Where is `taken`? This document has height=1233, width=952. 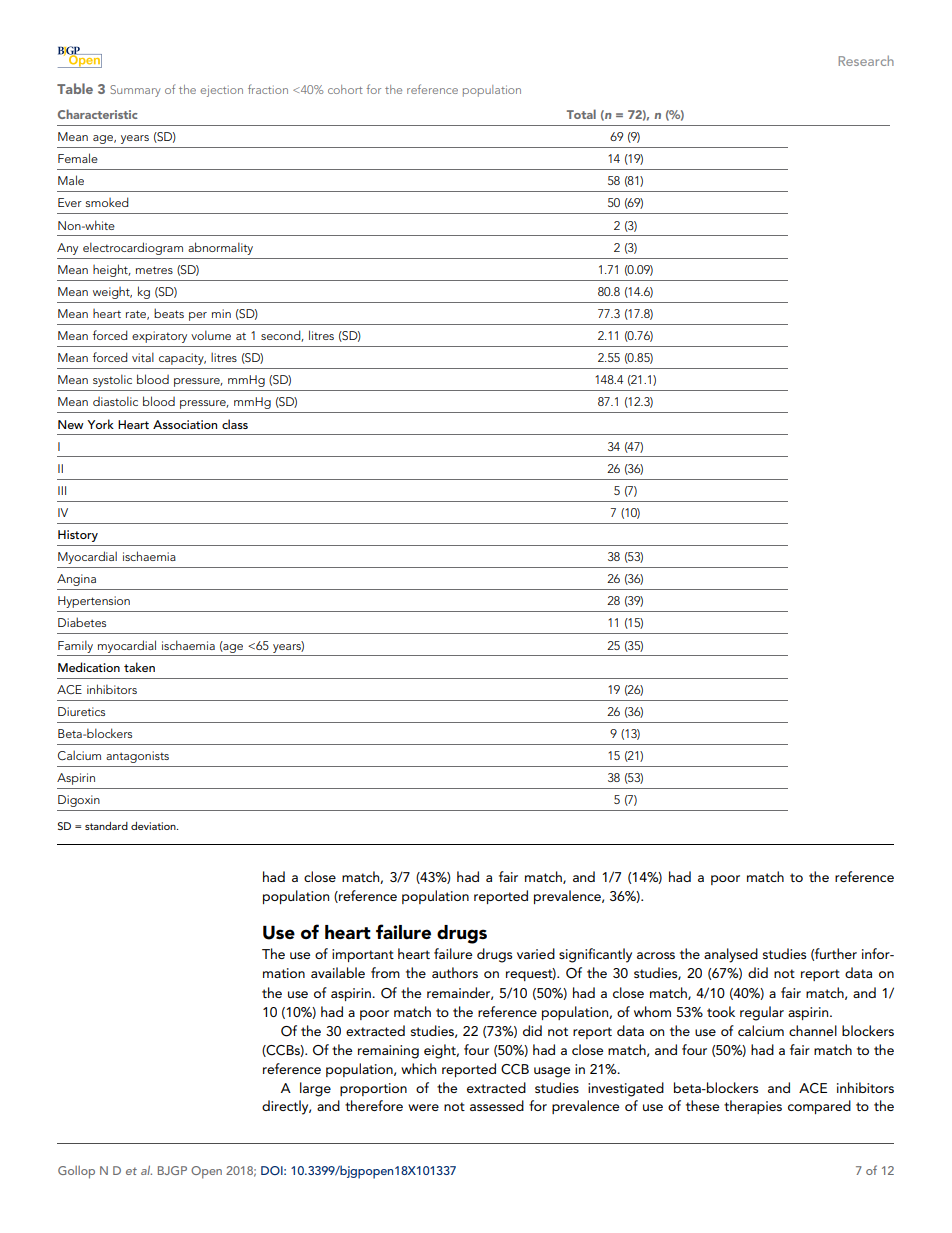
taken is located at coordinates (139, 667).
